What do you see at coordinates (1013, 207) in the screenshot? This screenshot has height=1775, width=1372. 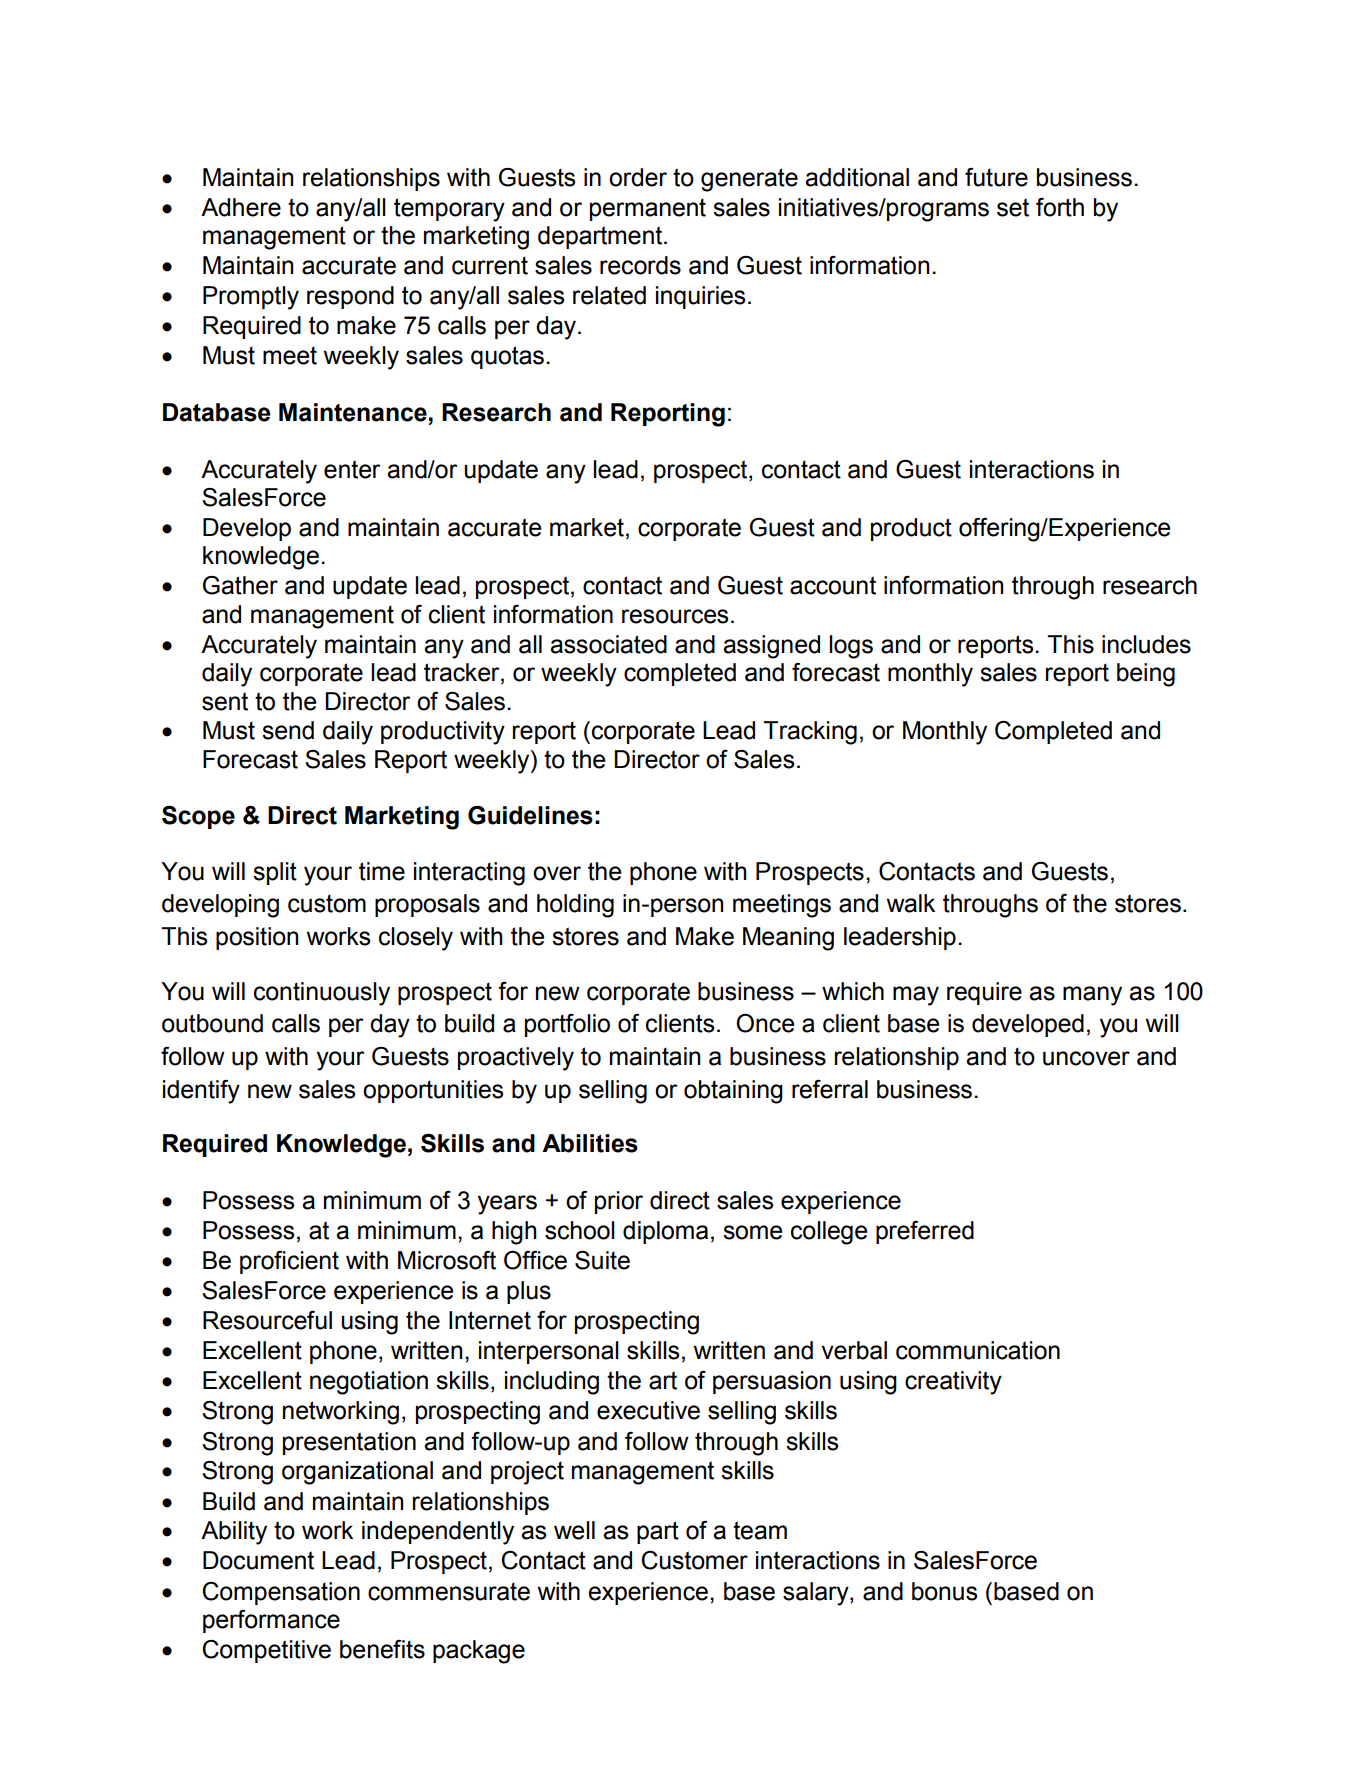 I see `set` at bounding box center [1013, 207].
